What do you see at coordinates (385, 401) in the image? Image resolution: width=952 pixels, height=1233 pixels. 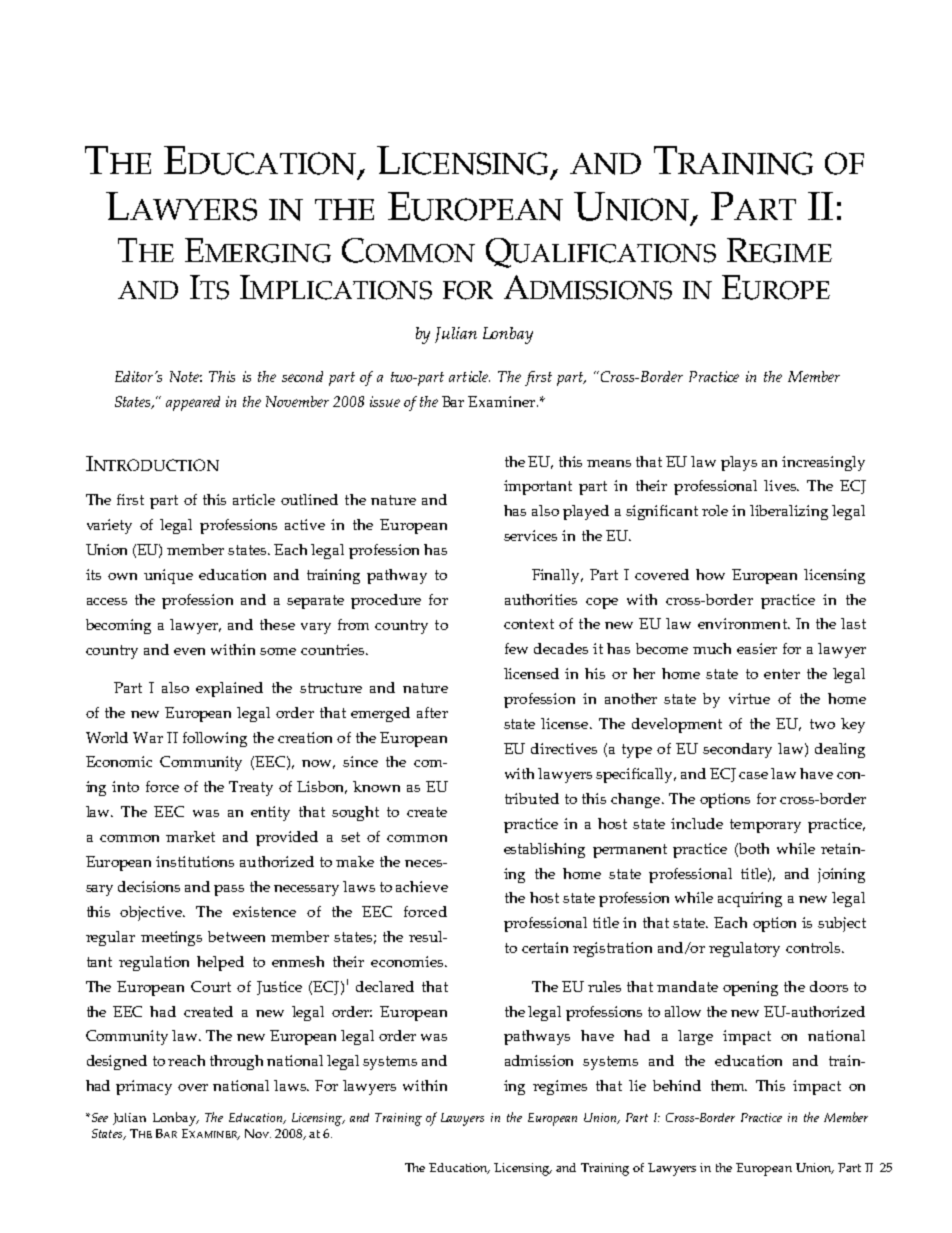 I see `issue` at bounding box center [385, 401].
